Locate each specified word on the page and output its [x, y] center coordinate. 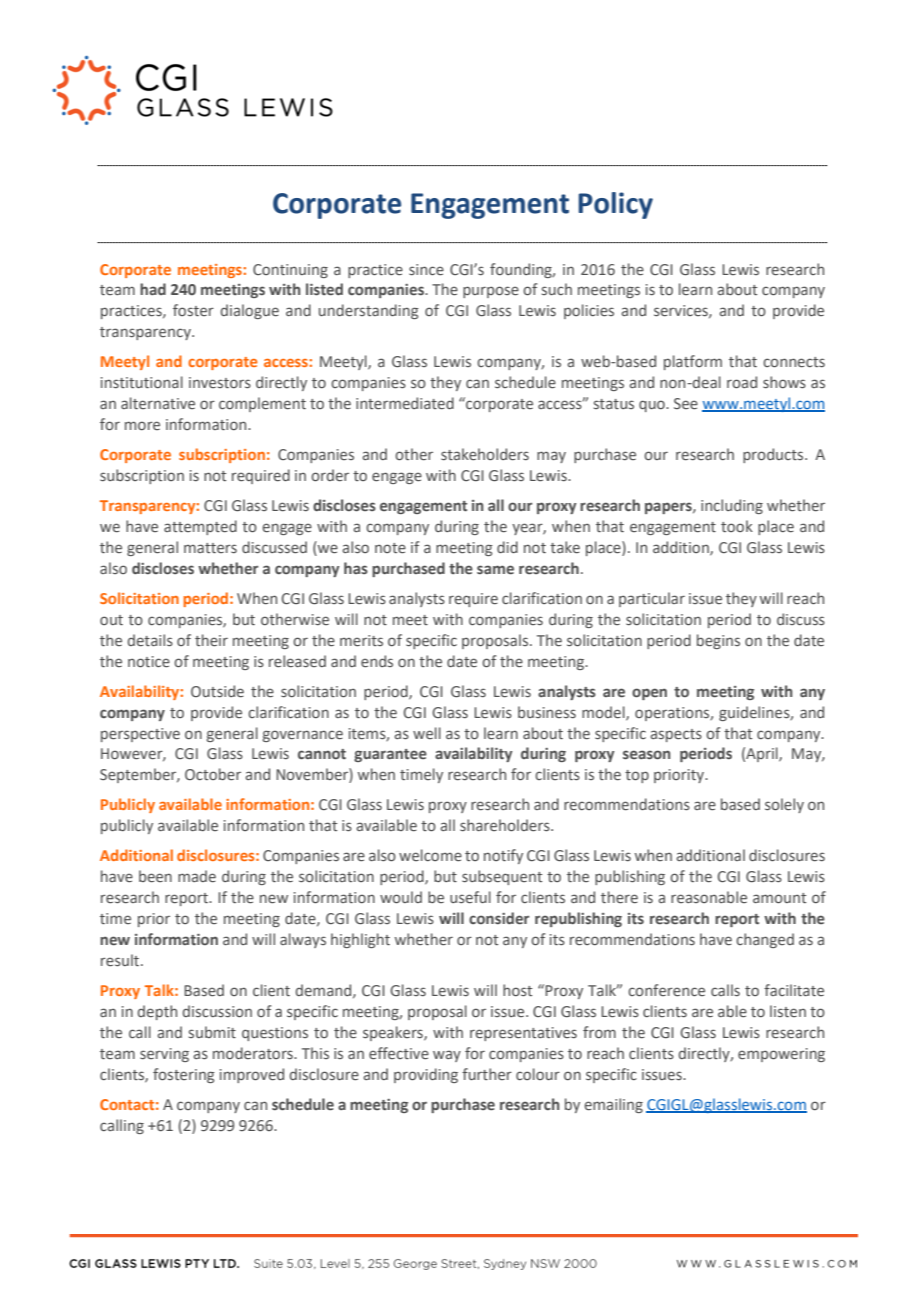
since [426, 269]
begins [718, 641]
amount [779, 898]
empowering [781, 1055]
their [211, 640]
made [197, 876]
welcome [430, 855]
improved [252, 1075]
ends [377, 661]
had [153, 289]
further [487, 1074]
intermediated [405, 403]
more [142, 425]
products [774, 455]
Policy [615, 205]
